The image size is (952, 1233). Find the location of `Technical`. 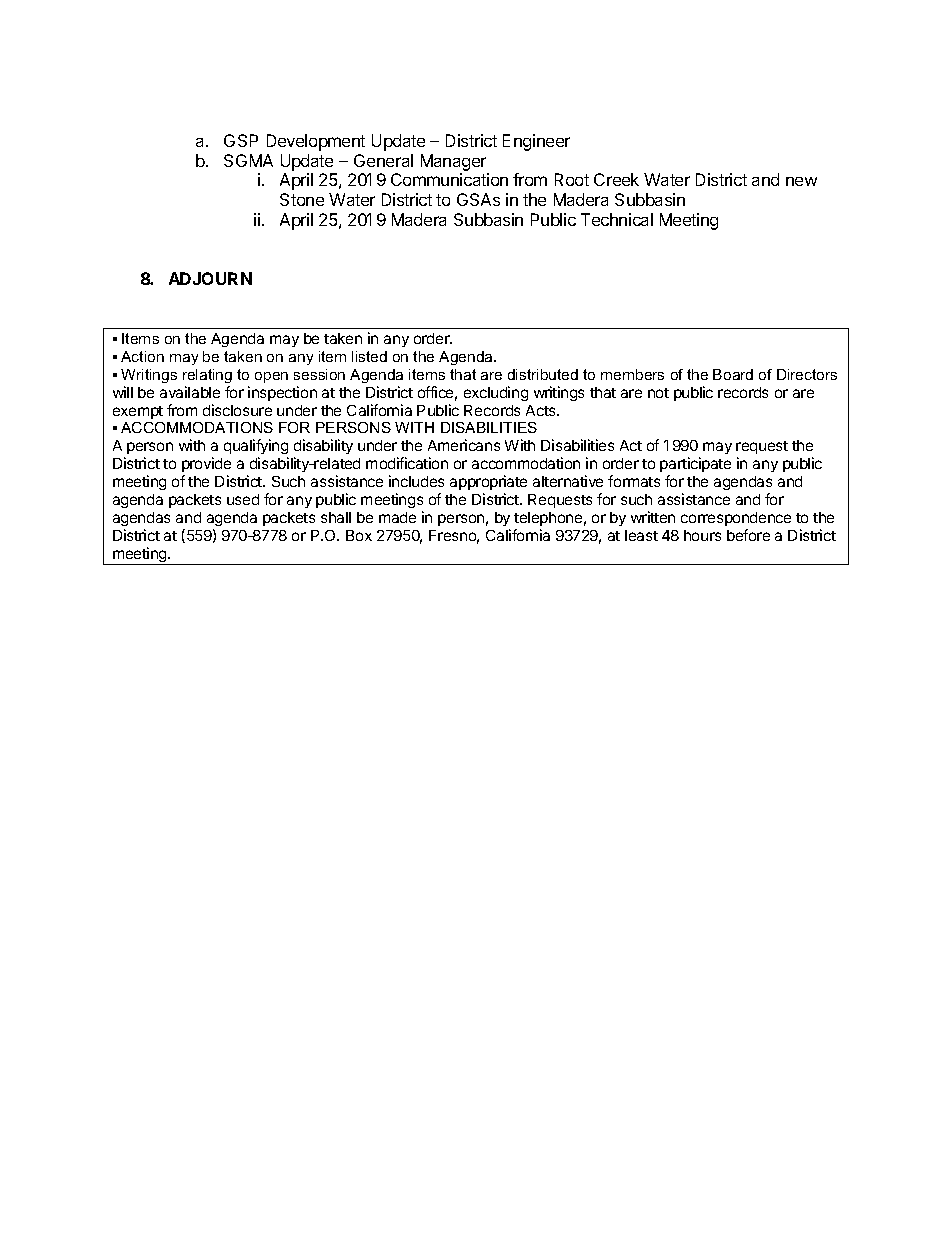

Technical is located at coordinates (617, 219).
